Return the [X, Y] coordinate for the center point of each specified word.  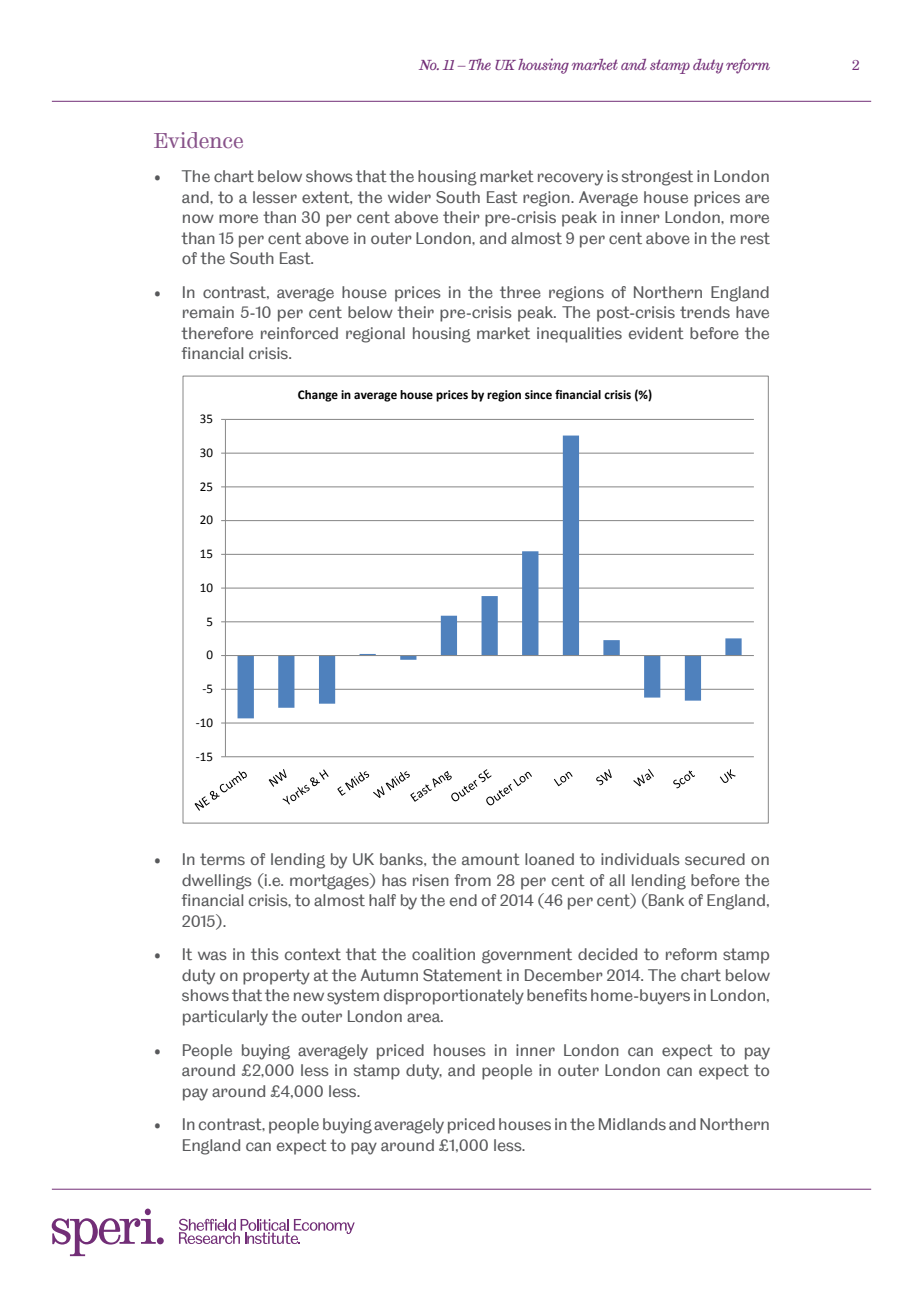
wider [409, 197]
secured [715, 859]
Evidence [198, 140]
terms [222, 859]
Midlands [632, 1124]
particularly [225, 1018]
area [425, 1017]
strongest [657, 178]
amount [491, 859]
